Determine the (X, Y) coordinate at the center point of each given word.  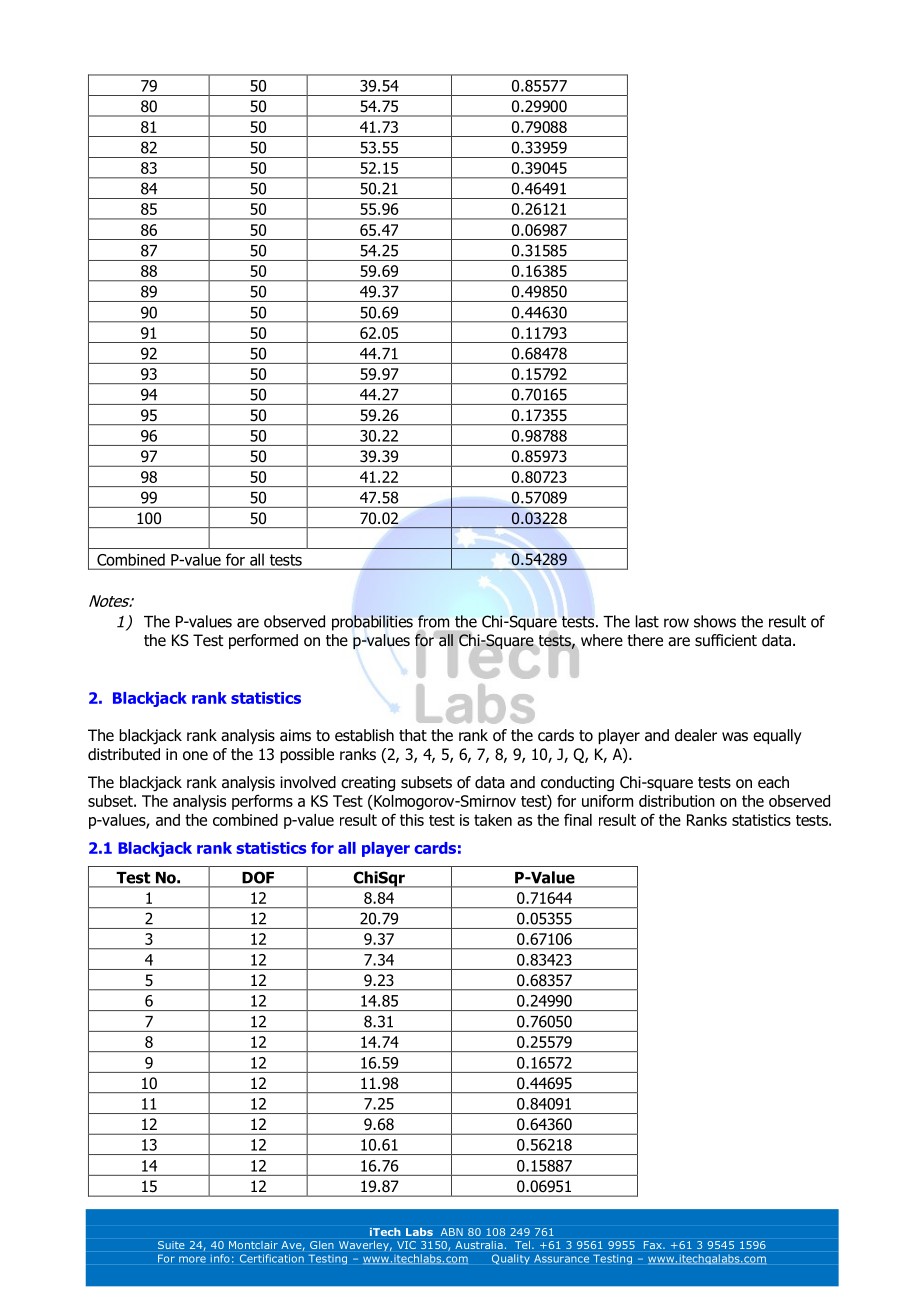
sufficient (726, 640)
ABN (452, 1232)
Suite (171, 1245)
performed (263, 641)
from (433, 621)
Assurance (561, 1258)
